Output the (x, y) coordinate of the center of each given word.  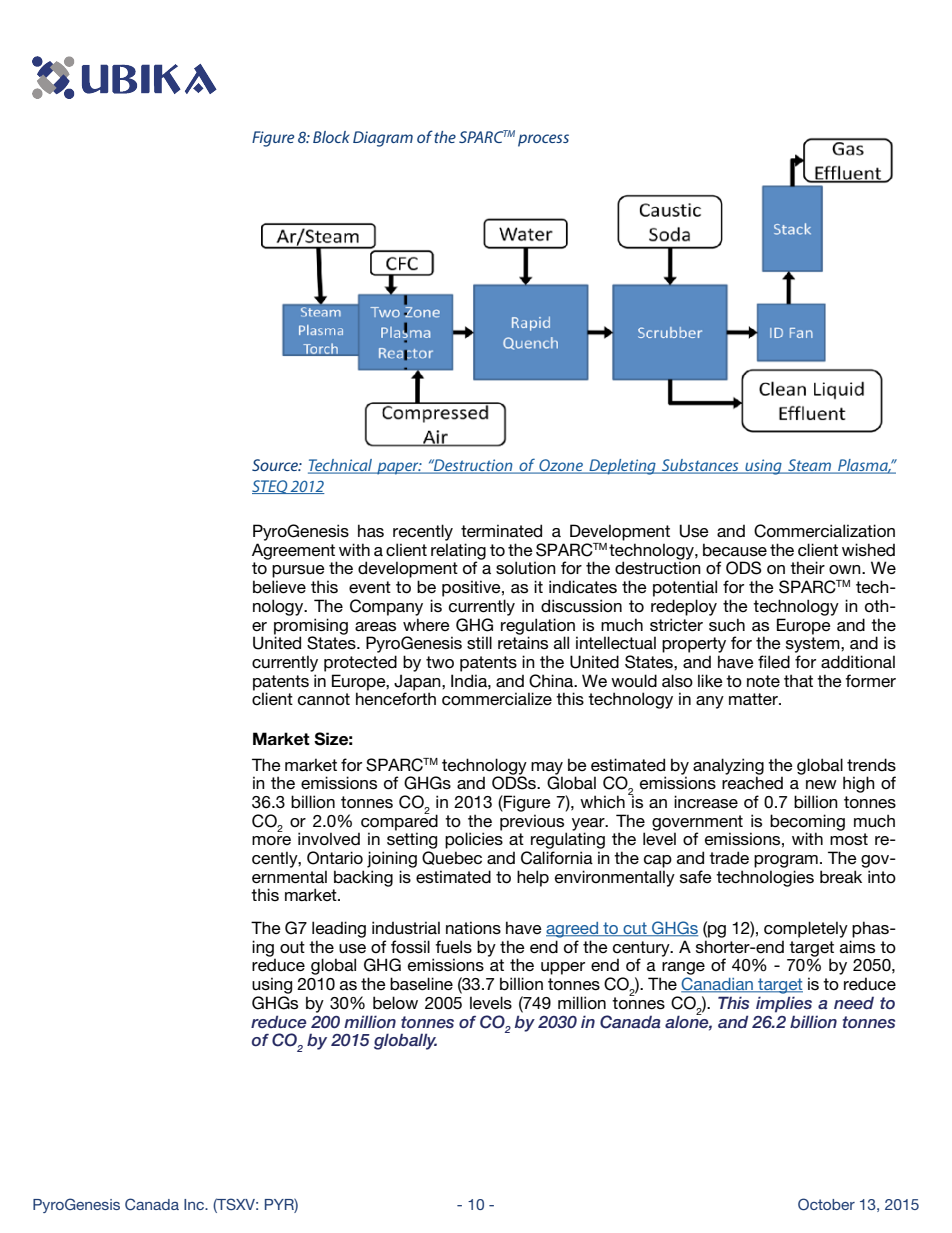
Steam (810, 466)
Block (331, 137)
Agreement (294, 552)
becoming (807, 823)
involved (329, 839)
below (395, 1002)
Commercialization (824, 531)
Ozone (561, 466)
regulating (568, 840)
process (543, 140)
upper (563, 968)
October (826, 1204)
